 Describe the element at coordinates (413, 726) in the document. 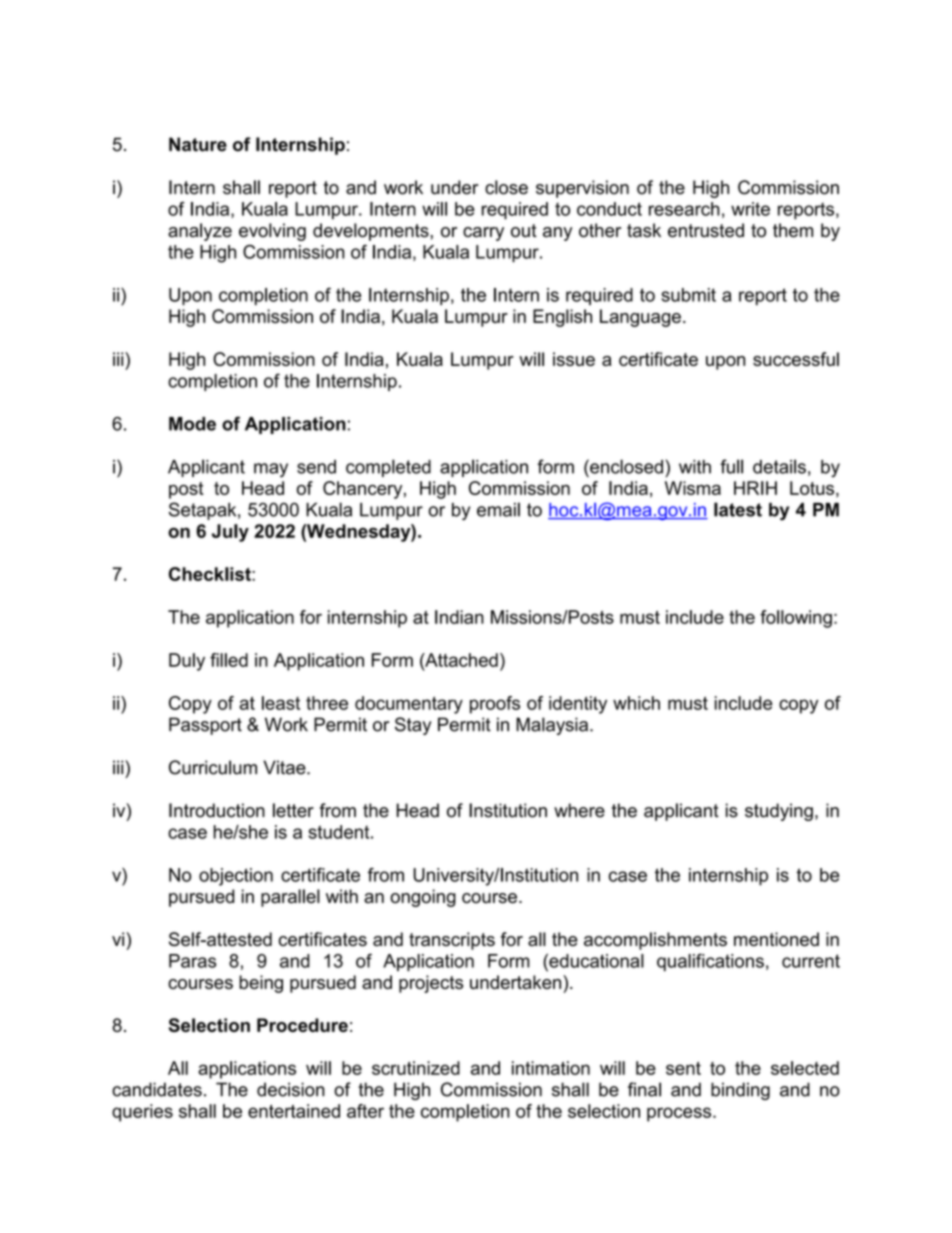

I see `Stay` at that location.
